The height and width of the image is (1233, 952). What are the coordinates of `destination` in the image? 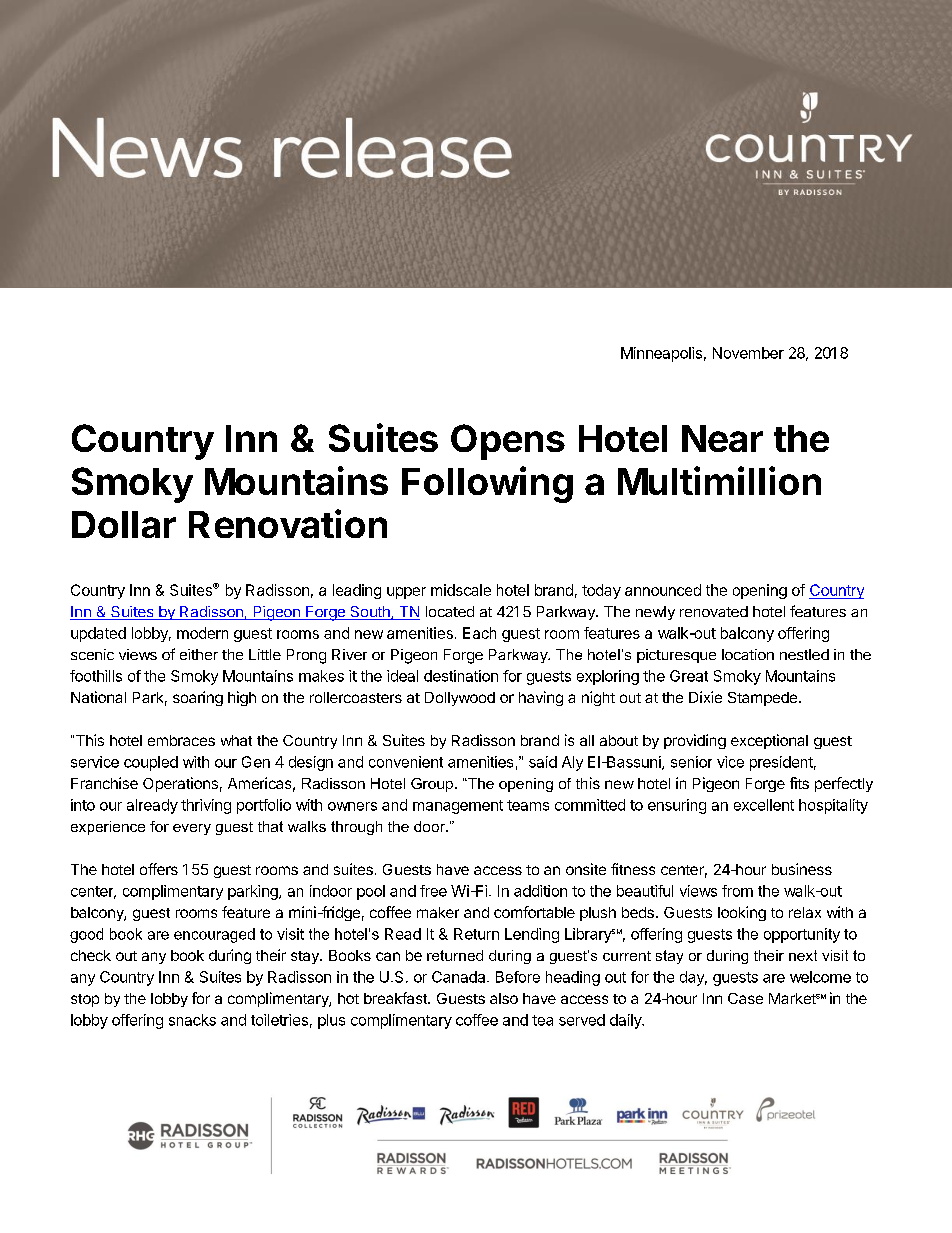 It's located at (461, 676).
